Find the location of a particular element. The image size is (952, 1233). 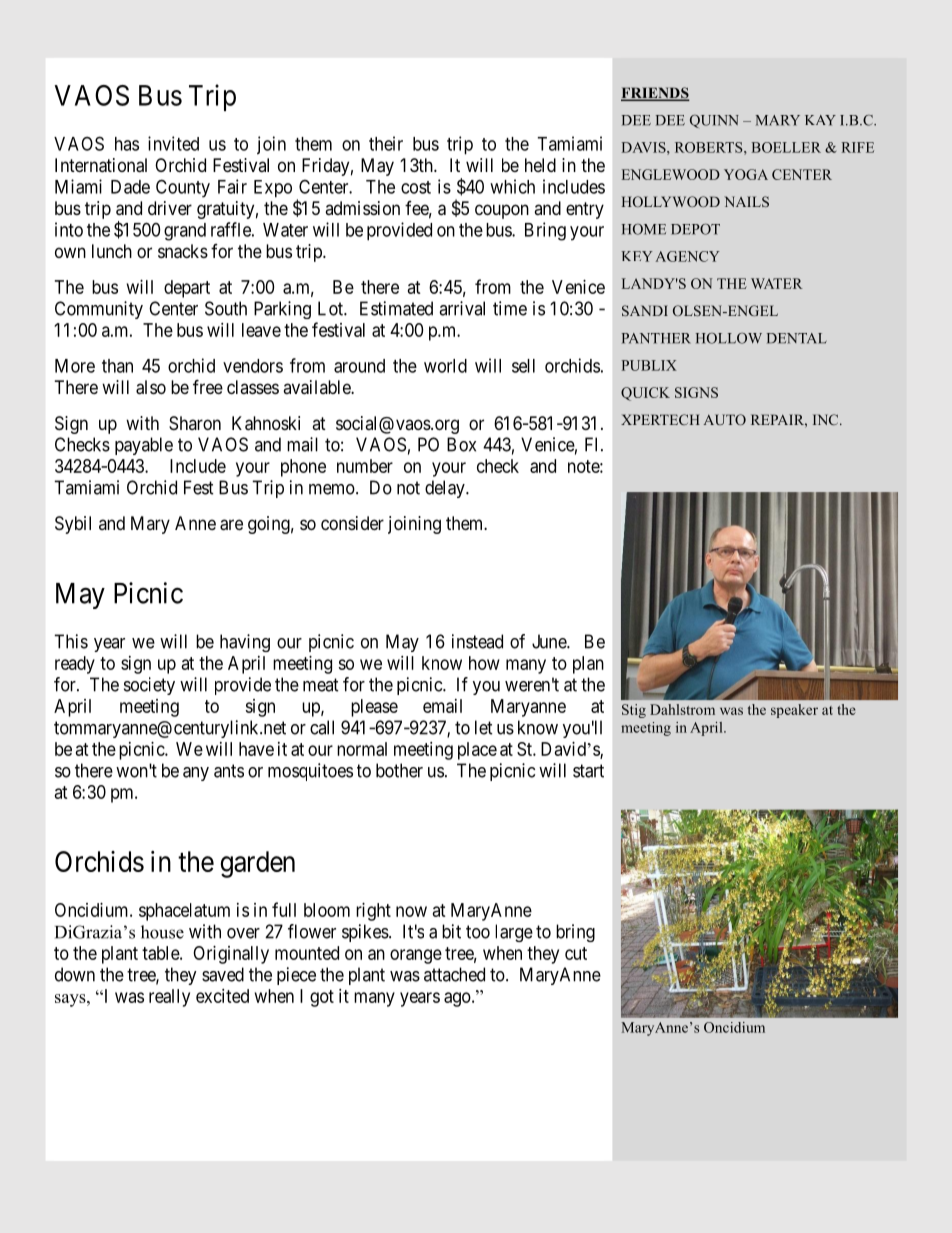

QUINN is located at coordinates (714, 121).
